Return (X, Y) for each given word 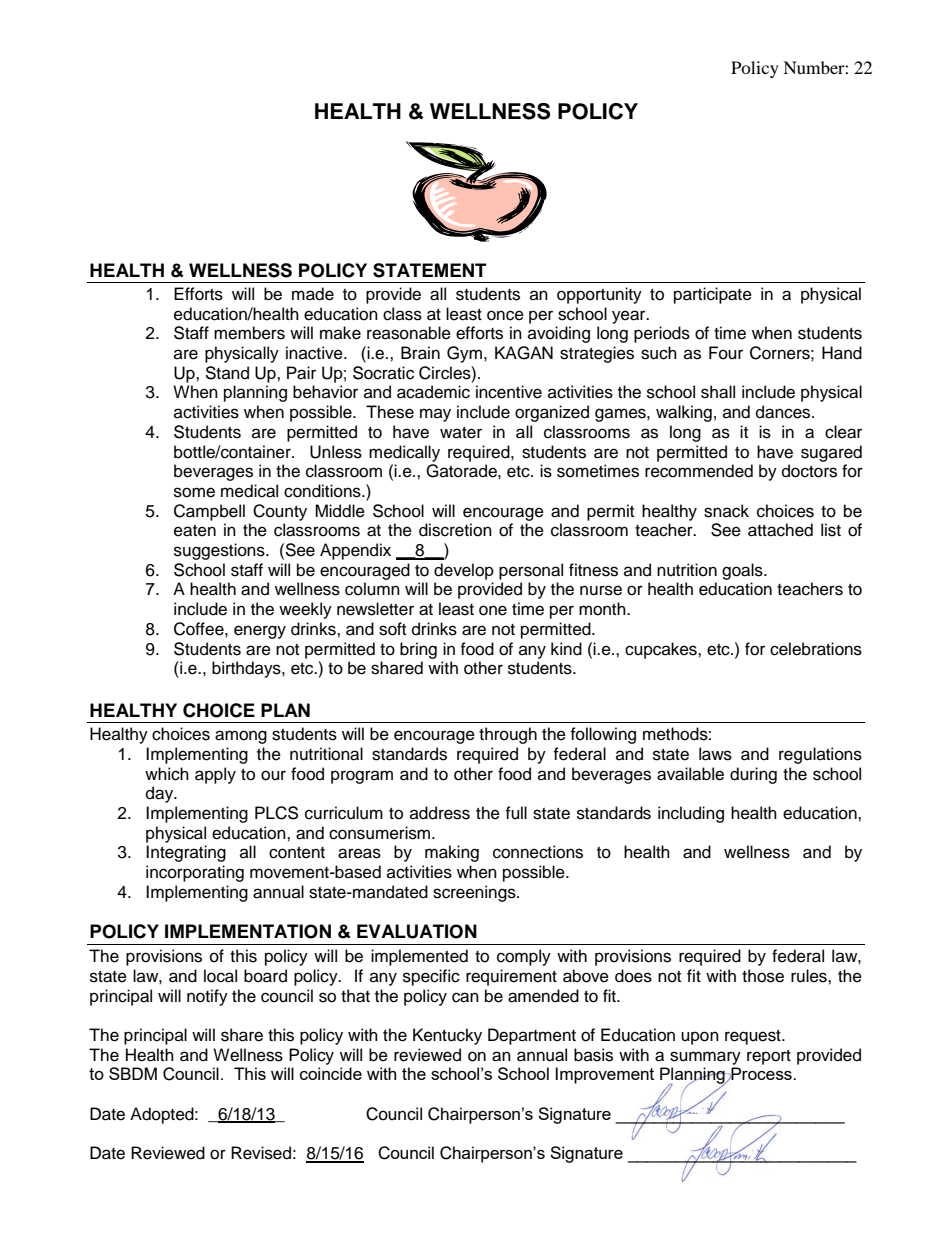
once (505, 315)
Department (532, 1036)
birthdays (247, 669)
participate (713, 295)
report (769, 1057)
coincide (331, 1073)
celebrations (816, 649)
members (249, 333)
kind (566, 649)
